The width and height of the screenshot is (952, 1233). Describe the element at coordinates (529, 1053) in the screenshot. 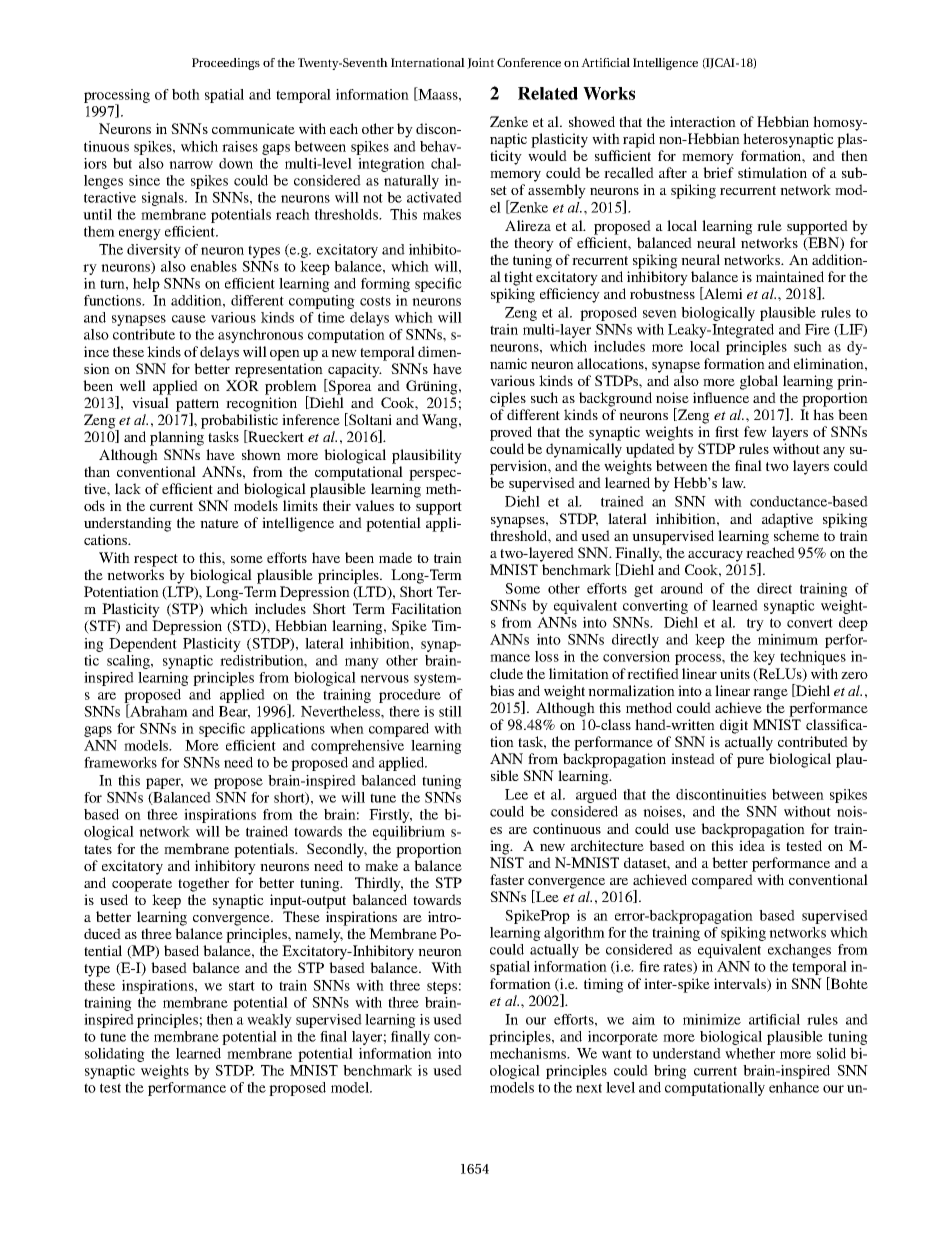

I see `mechanisms` at that location.
